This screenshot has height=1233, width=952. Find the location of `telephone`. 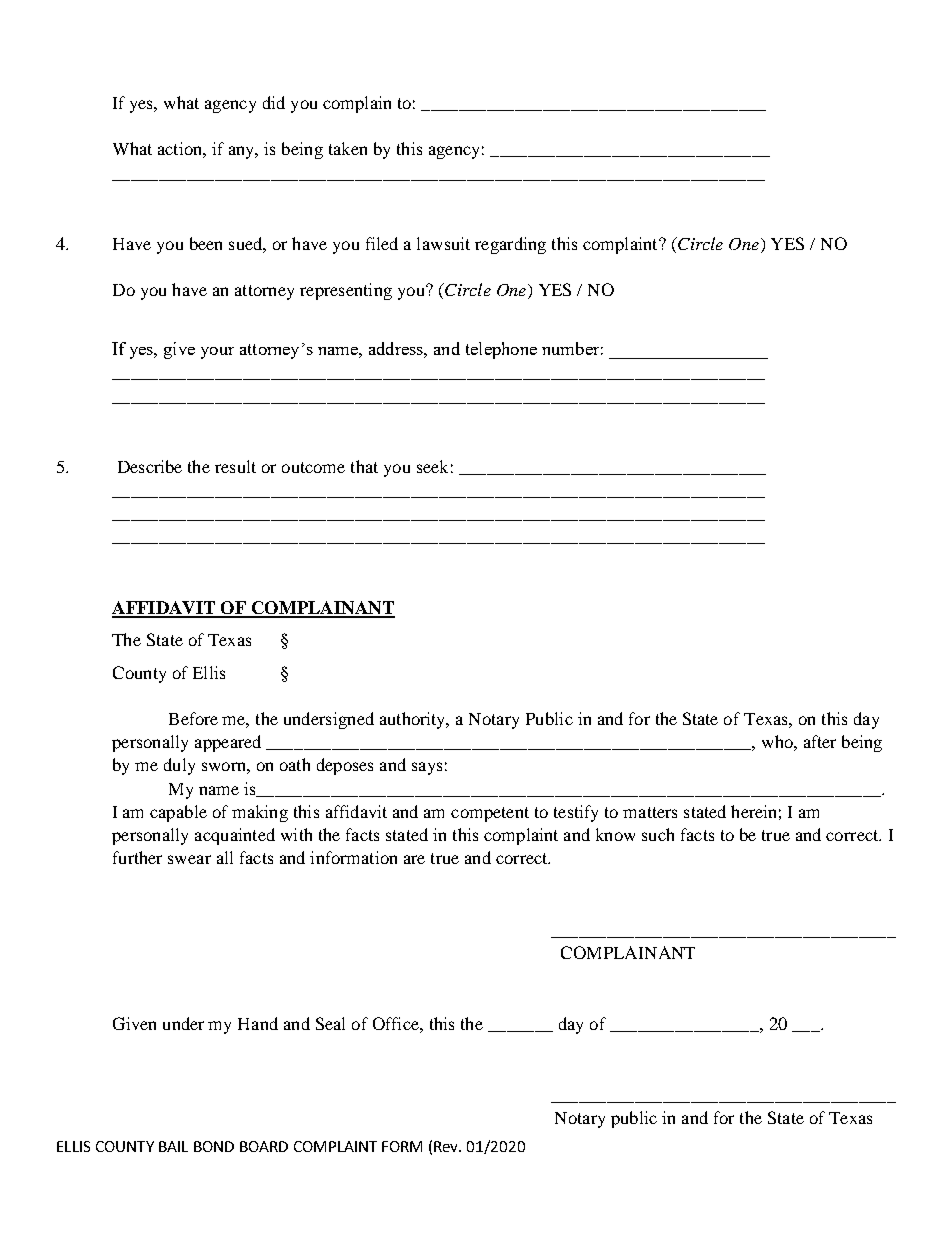

telephone is located at coordinates (501, 350).
